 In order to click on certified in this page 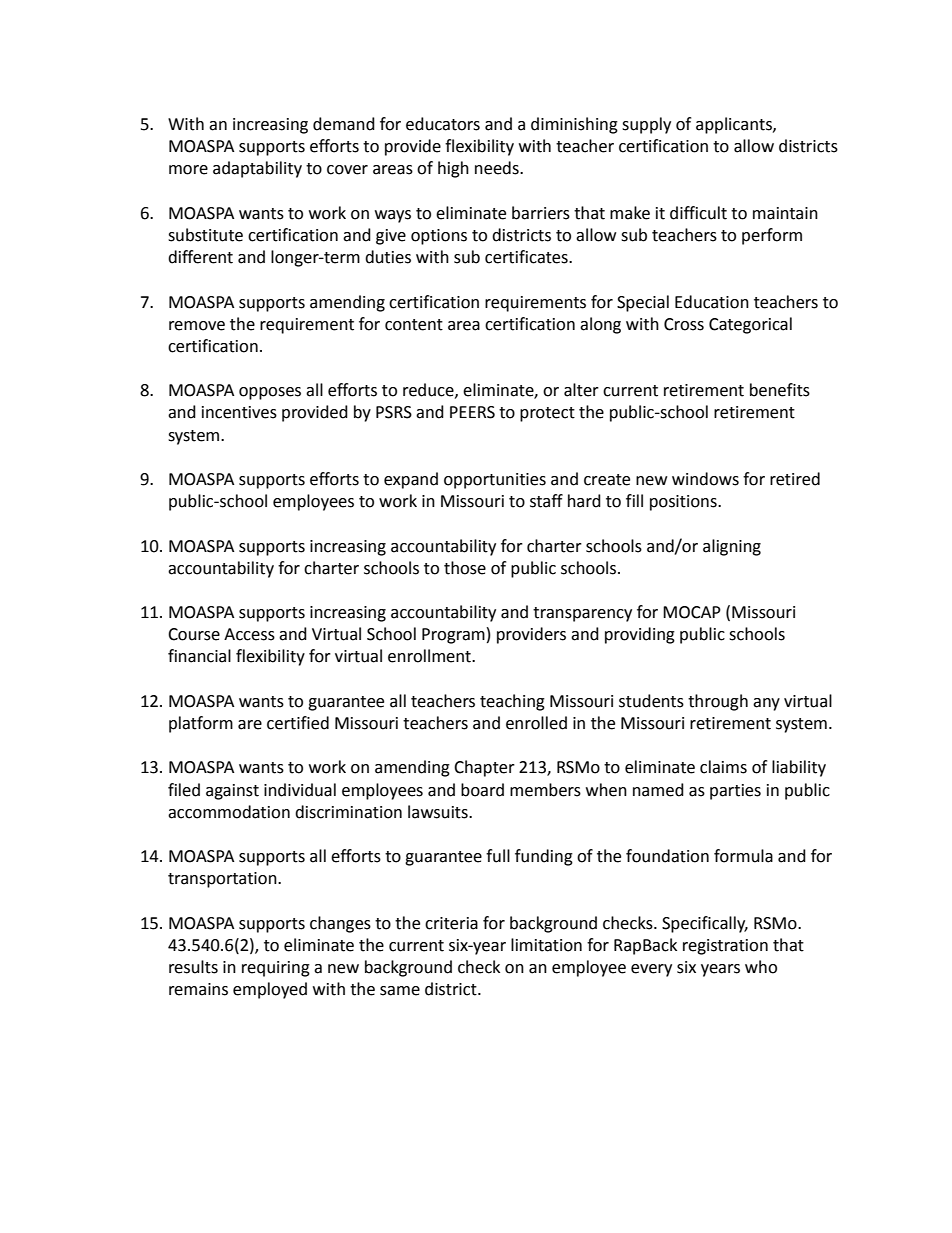, I will do `click(298, 723)`.
